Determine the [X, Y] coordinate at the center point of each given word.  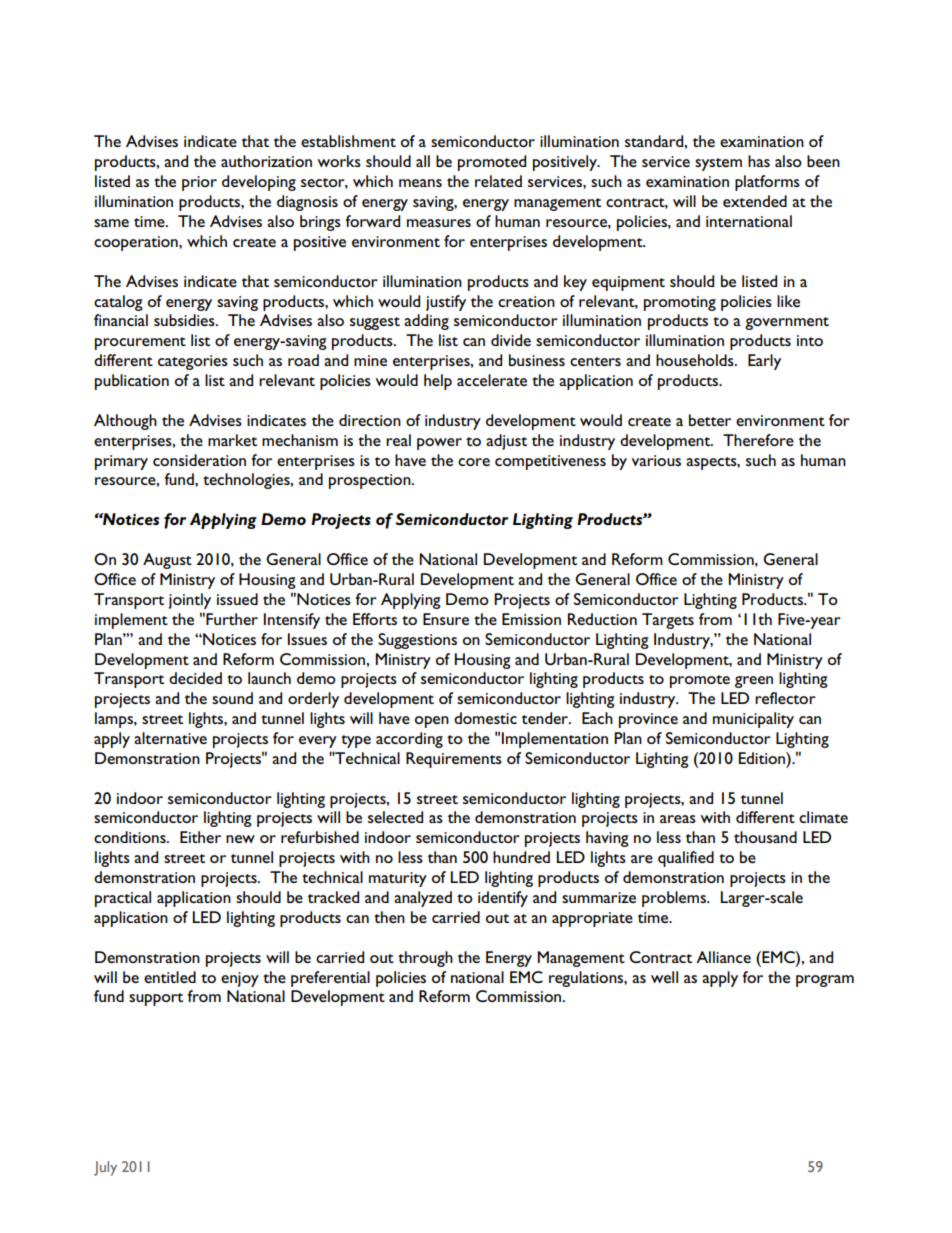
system [718, 164]
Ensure [446, 619]
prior [199, 183]
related [498, 181]
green [754, 682]
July [105, 1168]
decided [195, 678]
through [425, 959]
